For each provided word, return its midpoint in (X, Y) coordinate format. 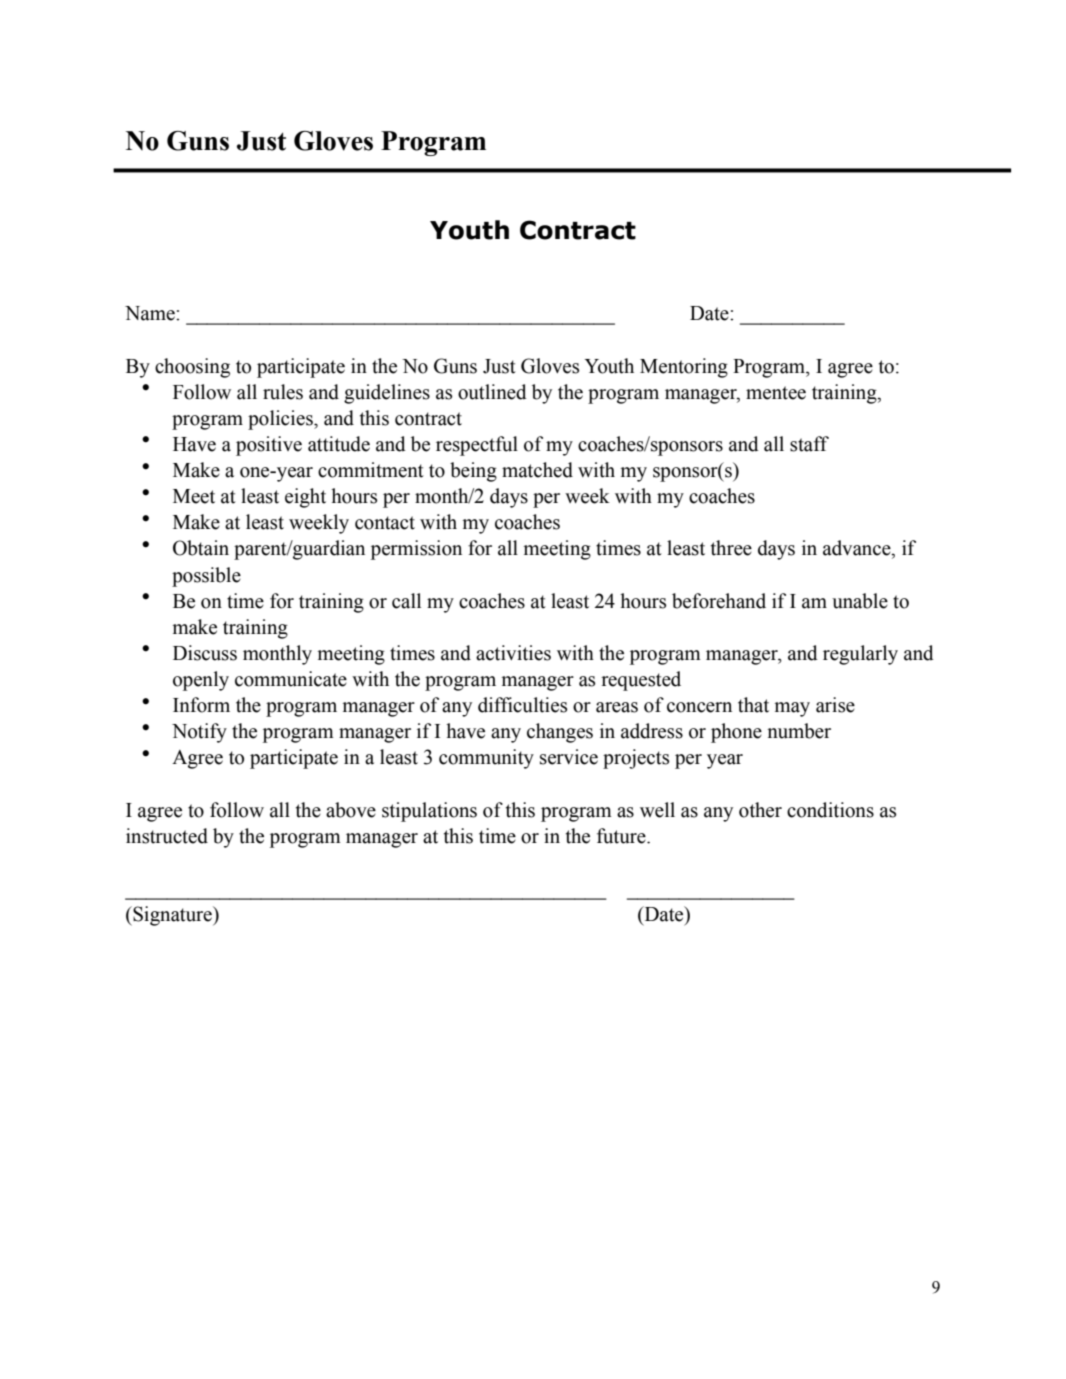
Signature (172, 916)
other (760, 810)
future (622, 836)
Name (151, 313)
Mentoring (684, 368)
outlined (492, 392)
